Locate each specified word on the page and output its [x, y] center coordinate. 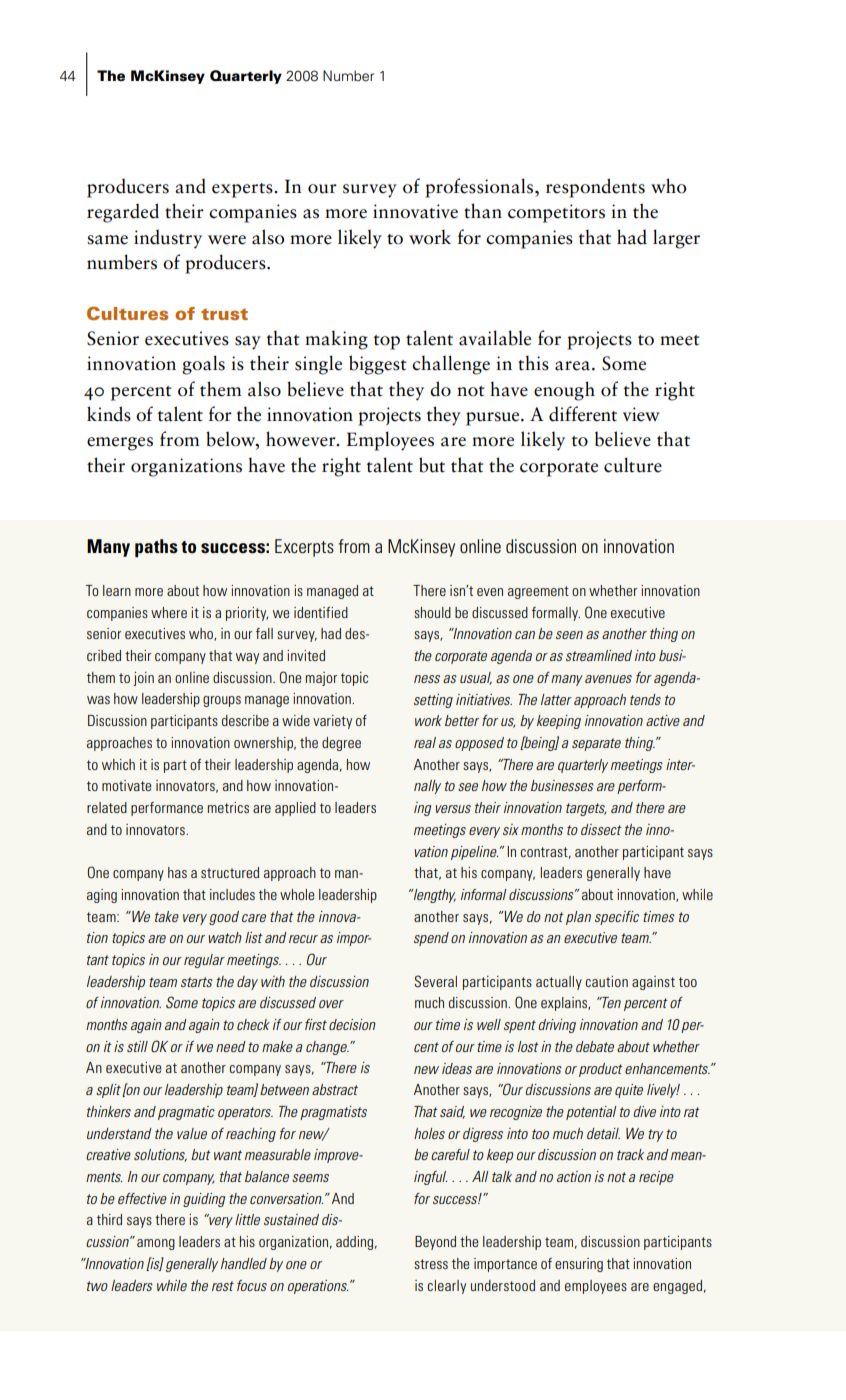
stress [431, 1264]
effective [142, 1198]
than [483, 211]
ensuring [579, 1265]
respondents [595, 188]
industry [168, 239]
